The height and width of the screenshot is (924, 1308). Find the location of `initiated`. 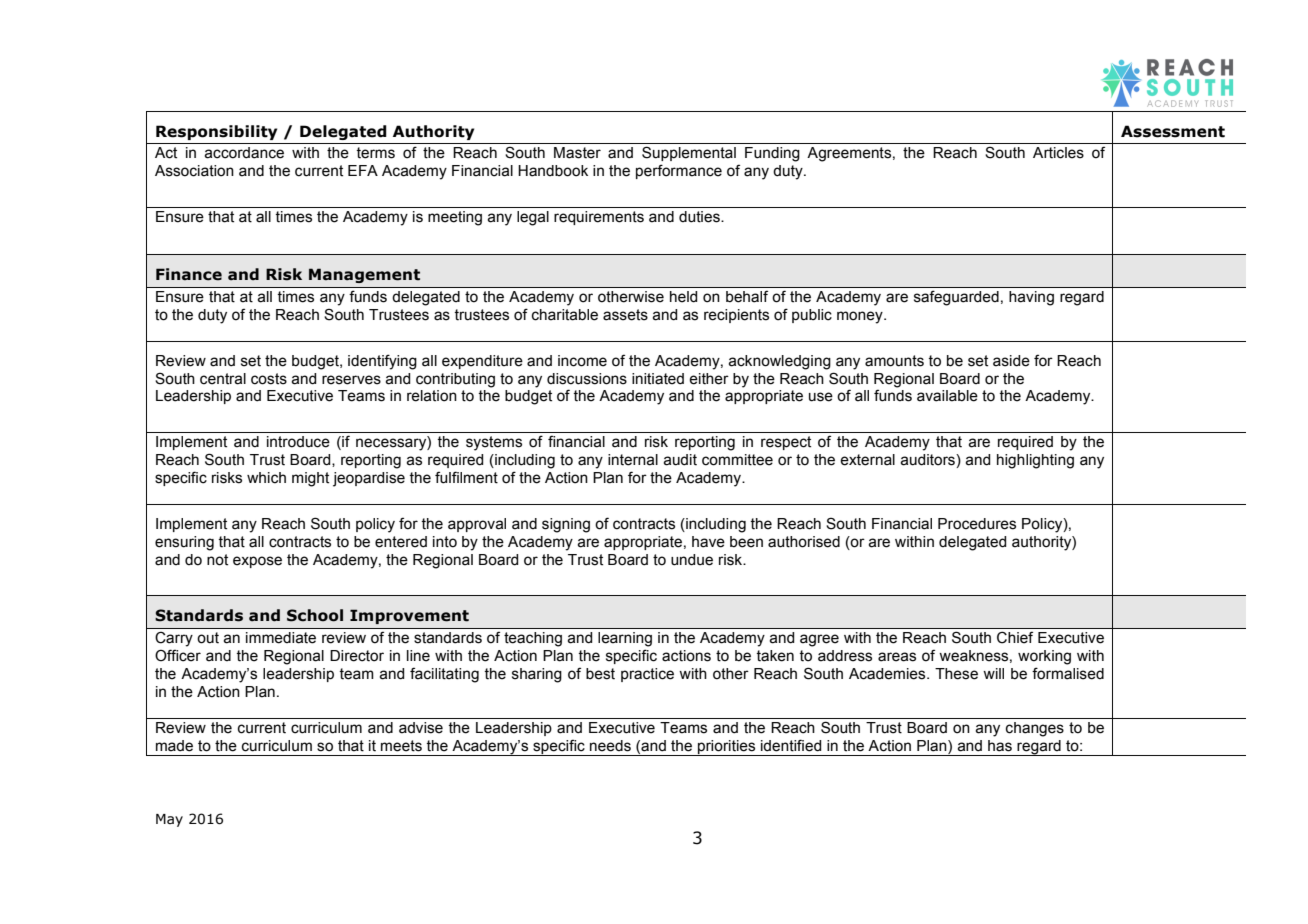

initiated is located at coordinates (658, 379).
